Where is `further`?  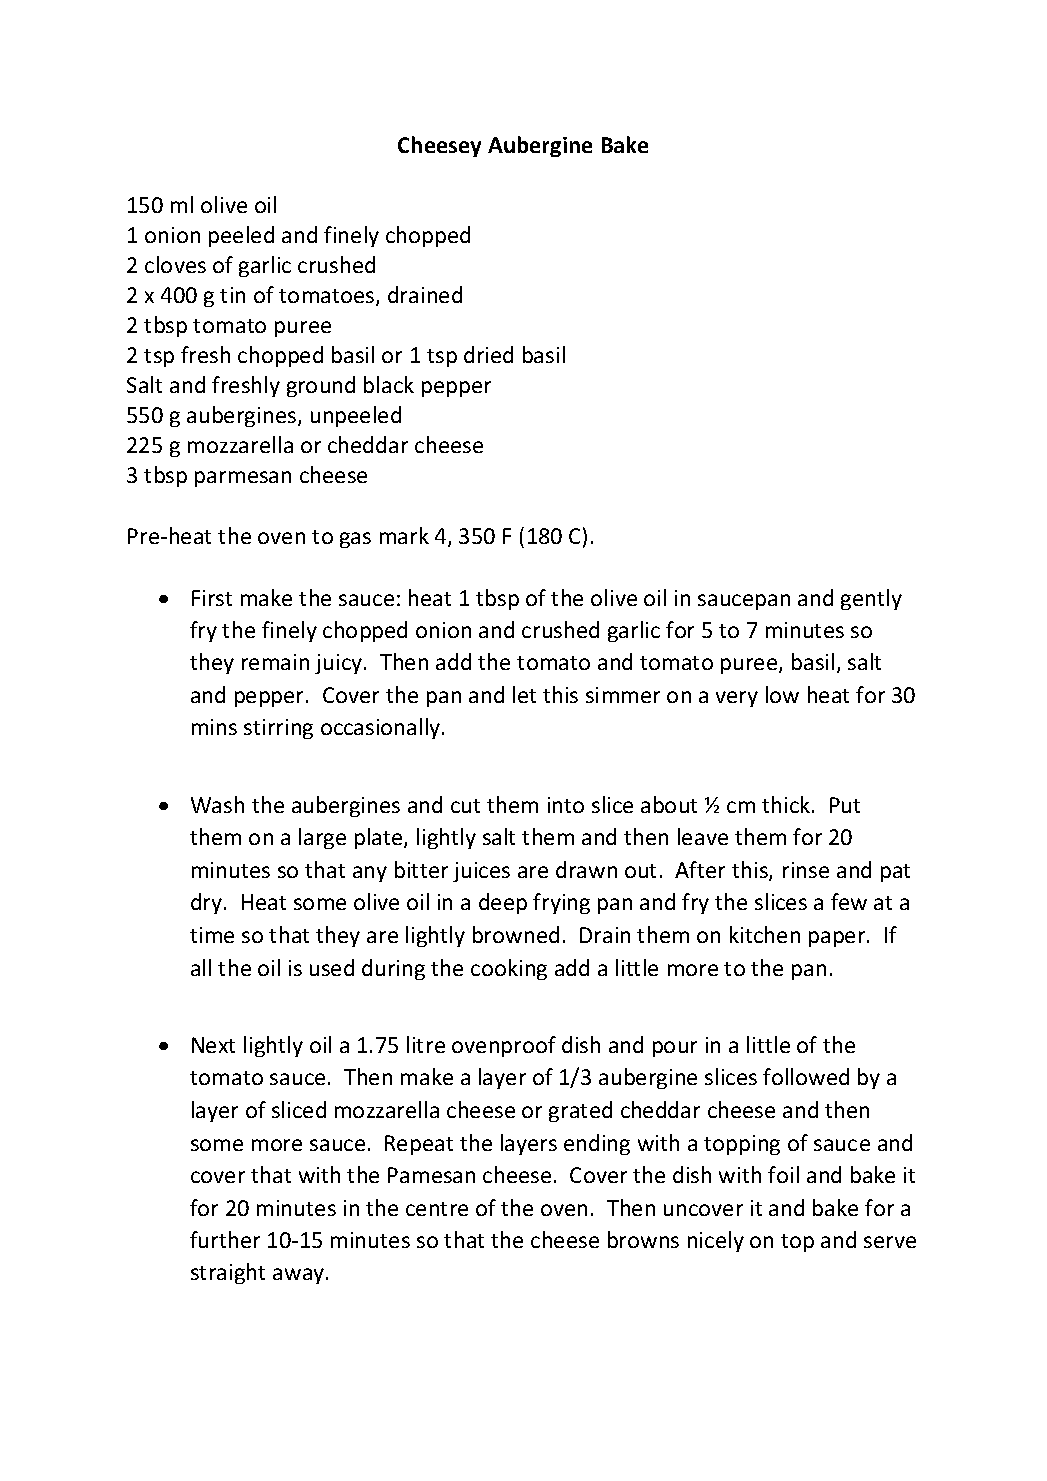
further is located at coordinates (225, 1239).
